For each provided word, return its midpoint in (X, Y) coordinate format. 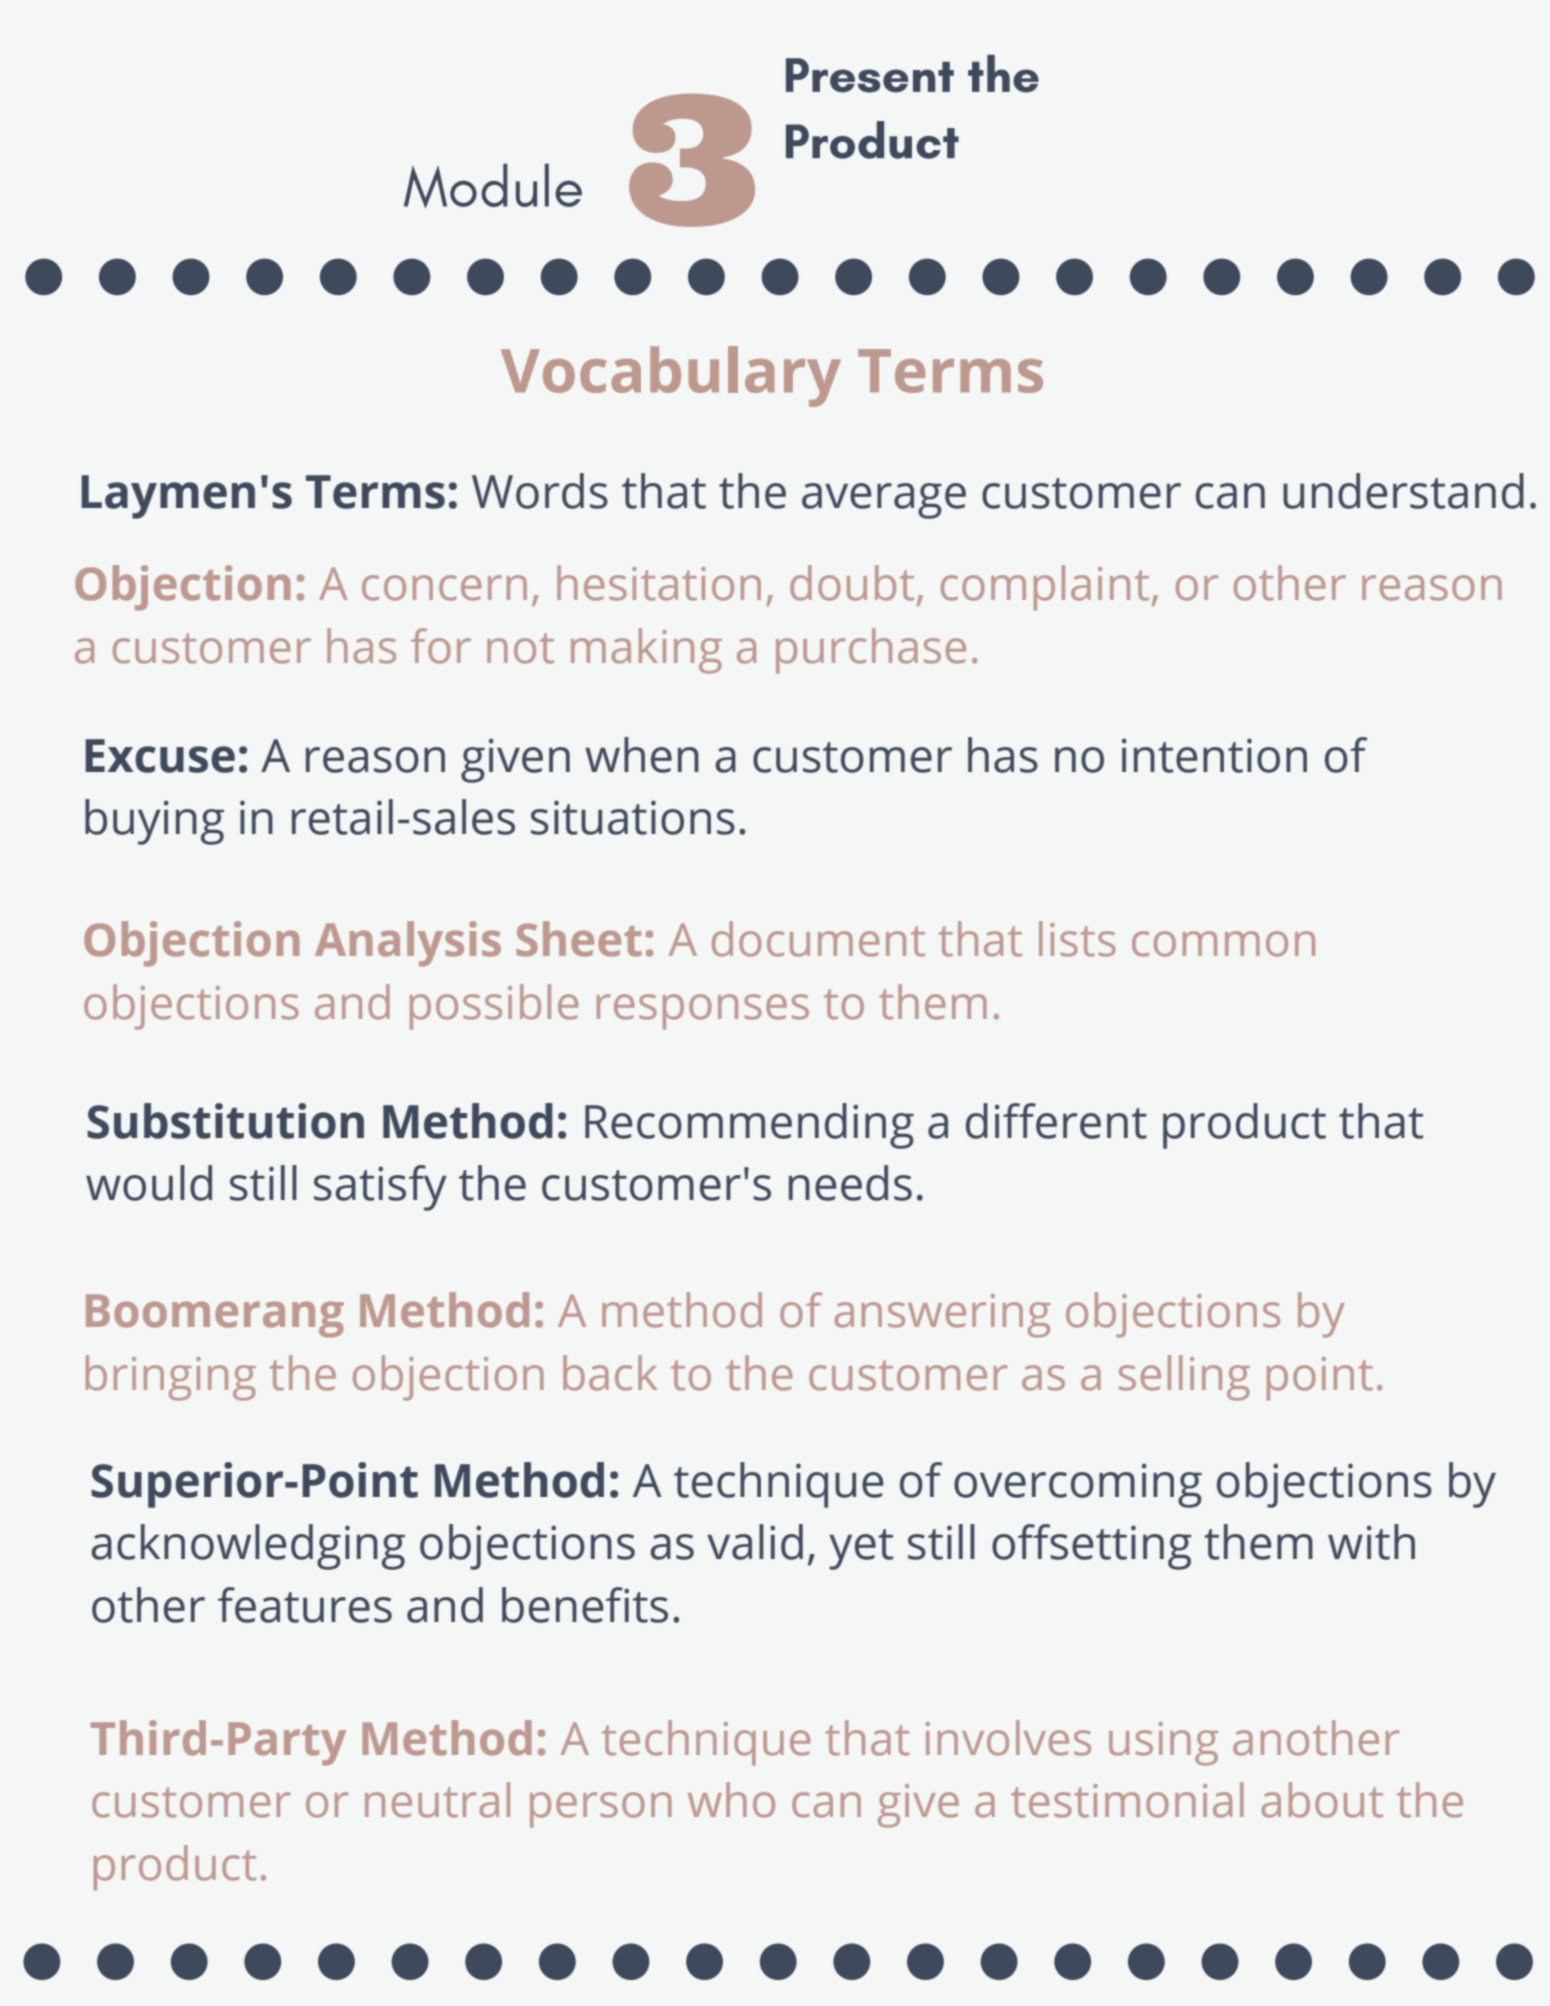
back (610, 1373)
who (731, 1800)
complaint (1045, 588)
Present (870, 75)
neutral (437, 1800)
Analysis (408, 944)
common (1223, 944)
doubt (852, 583)
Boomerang (215, 1316)
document (818, 939)
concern (444, 588)
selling (1184, 1378)
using (1163, 1744)
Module (493, 185)
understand (1403, 491)
